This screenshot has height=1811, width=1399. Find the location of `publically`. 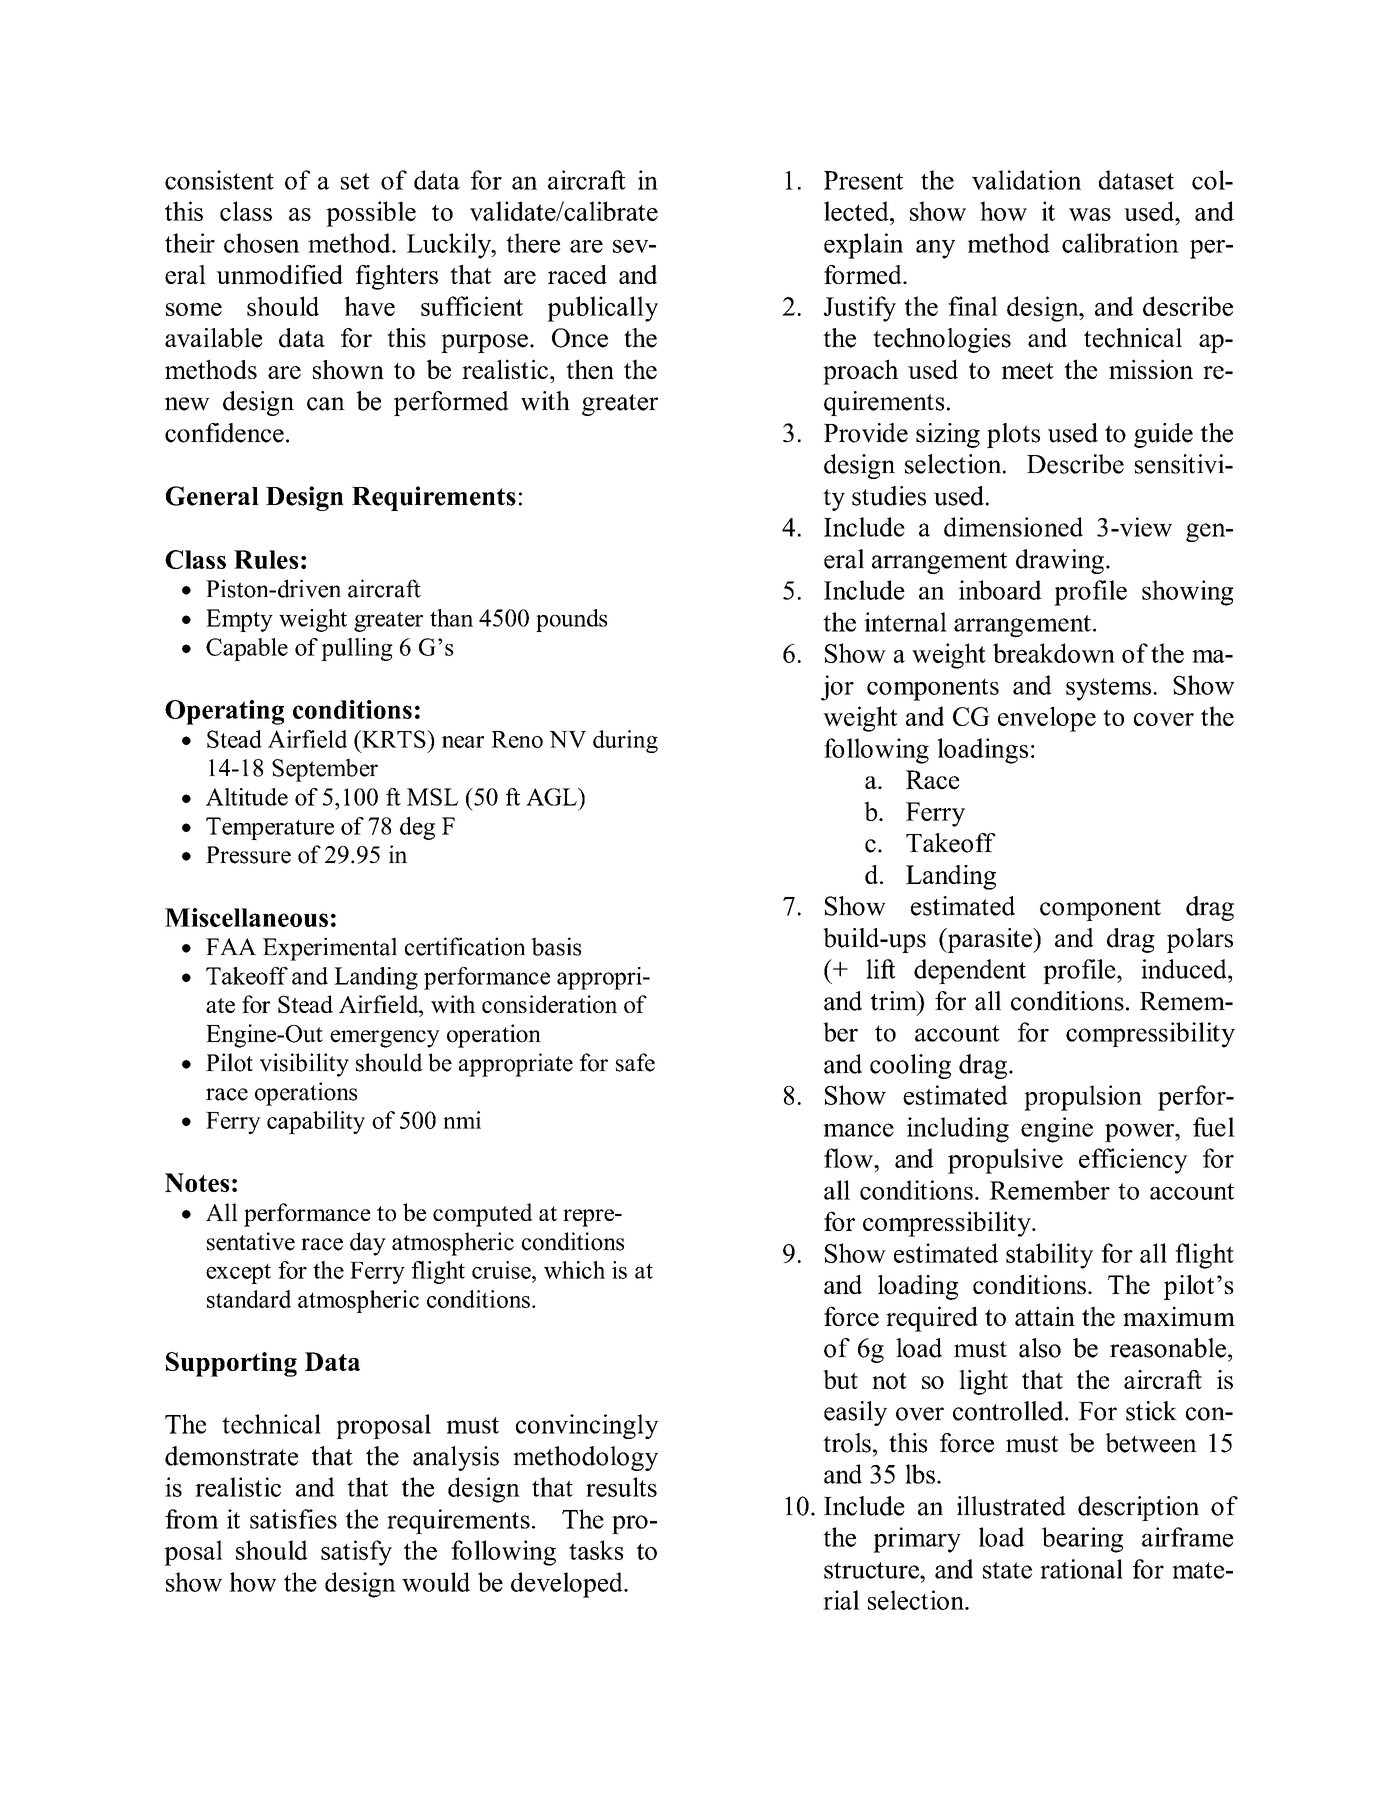

publically is located at coordinates (602, 309).
